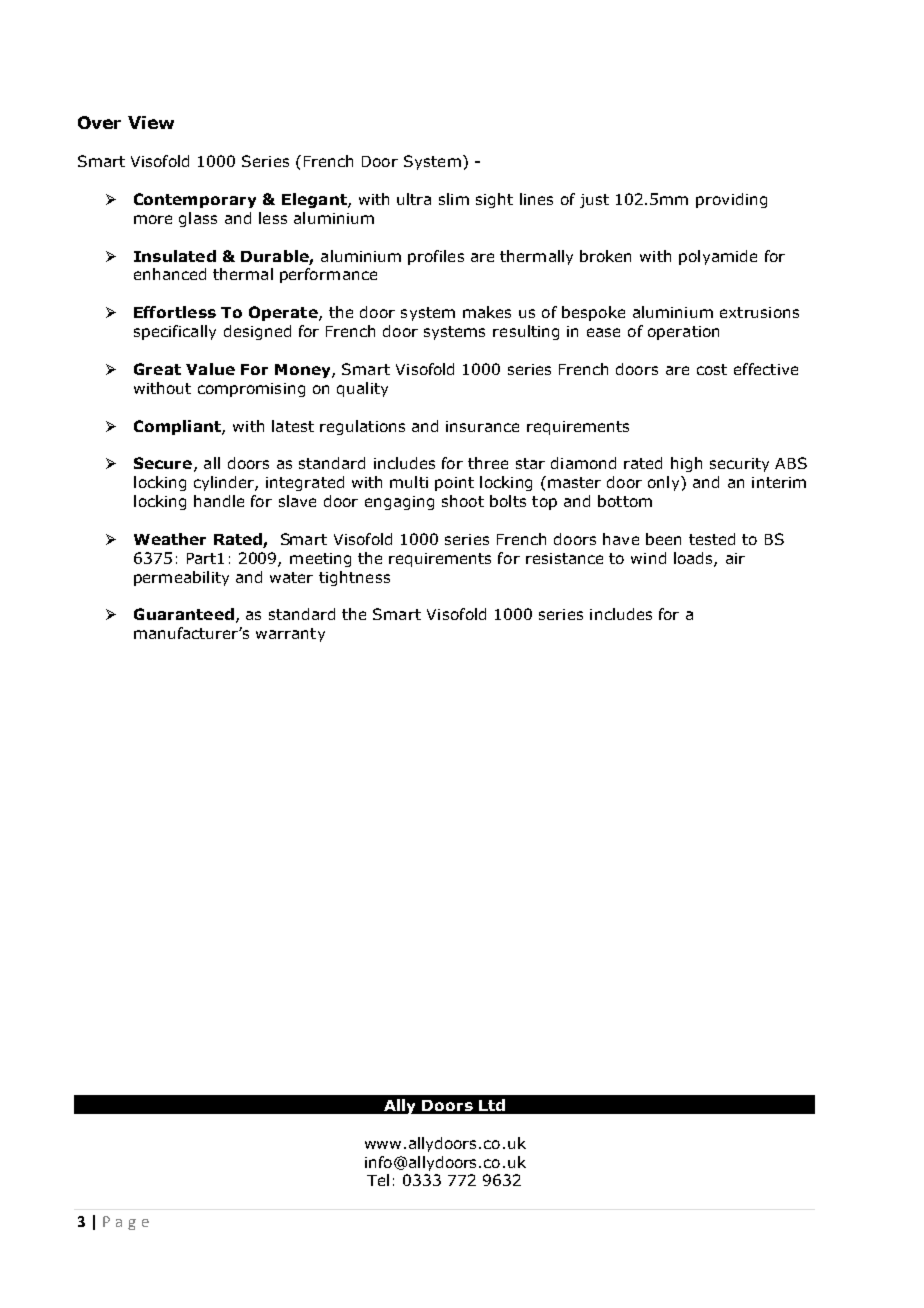 This screenshot has width=924, height=1308. I want to click on tightness, so click(354, 578).
